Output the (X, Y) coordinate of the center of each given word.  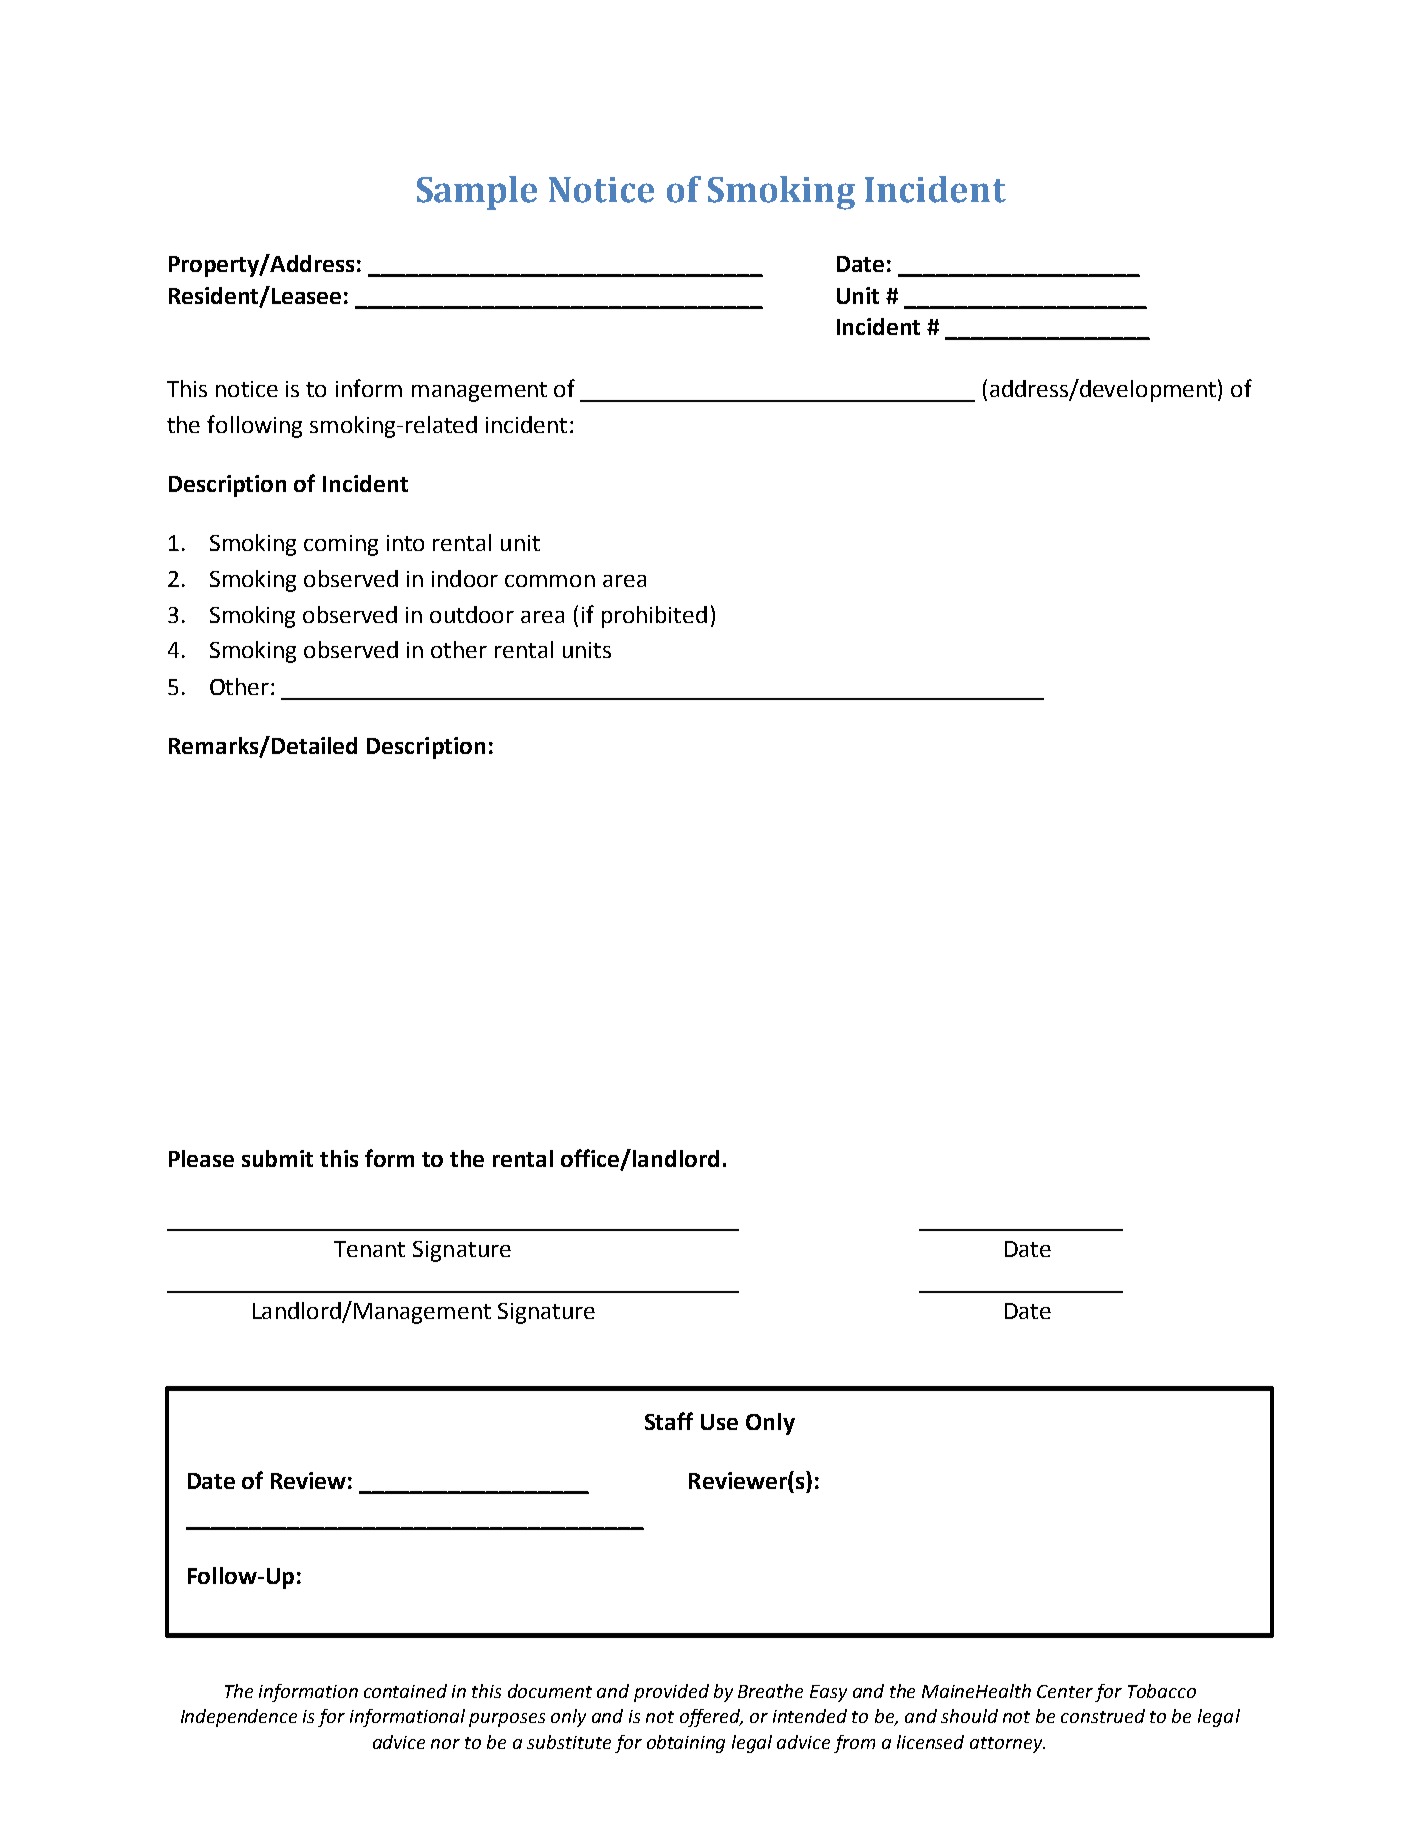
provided (671, 1693)
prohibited (654, 617)
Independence (239, 1718)
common (550, 581)
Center (1065, 1691)
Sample (477, 193)
